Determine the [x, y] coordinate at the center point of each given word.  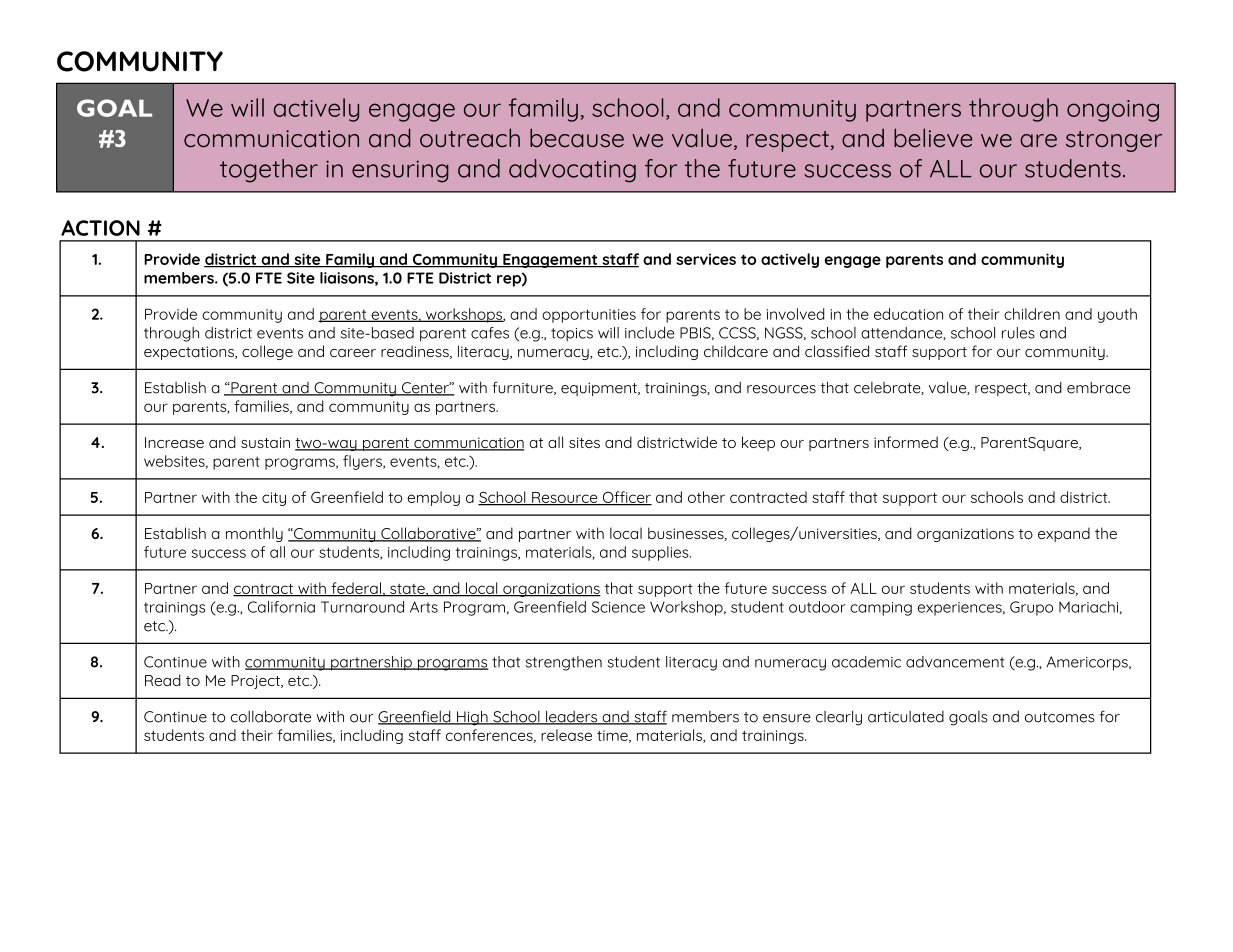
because [577, 137]
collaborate [271, 716]
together [269, 171]
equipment [600, 389]
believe [933, 137]
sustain [265, 442]
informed [906, 442]
